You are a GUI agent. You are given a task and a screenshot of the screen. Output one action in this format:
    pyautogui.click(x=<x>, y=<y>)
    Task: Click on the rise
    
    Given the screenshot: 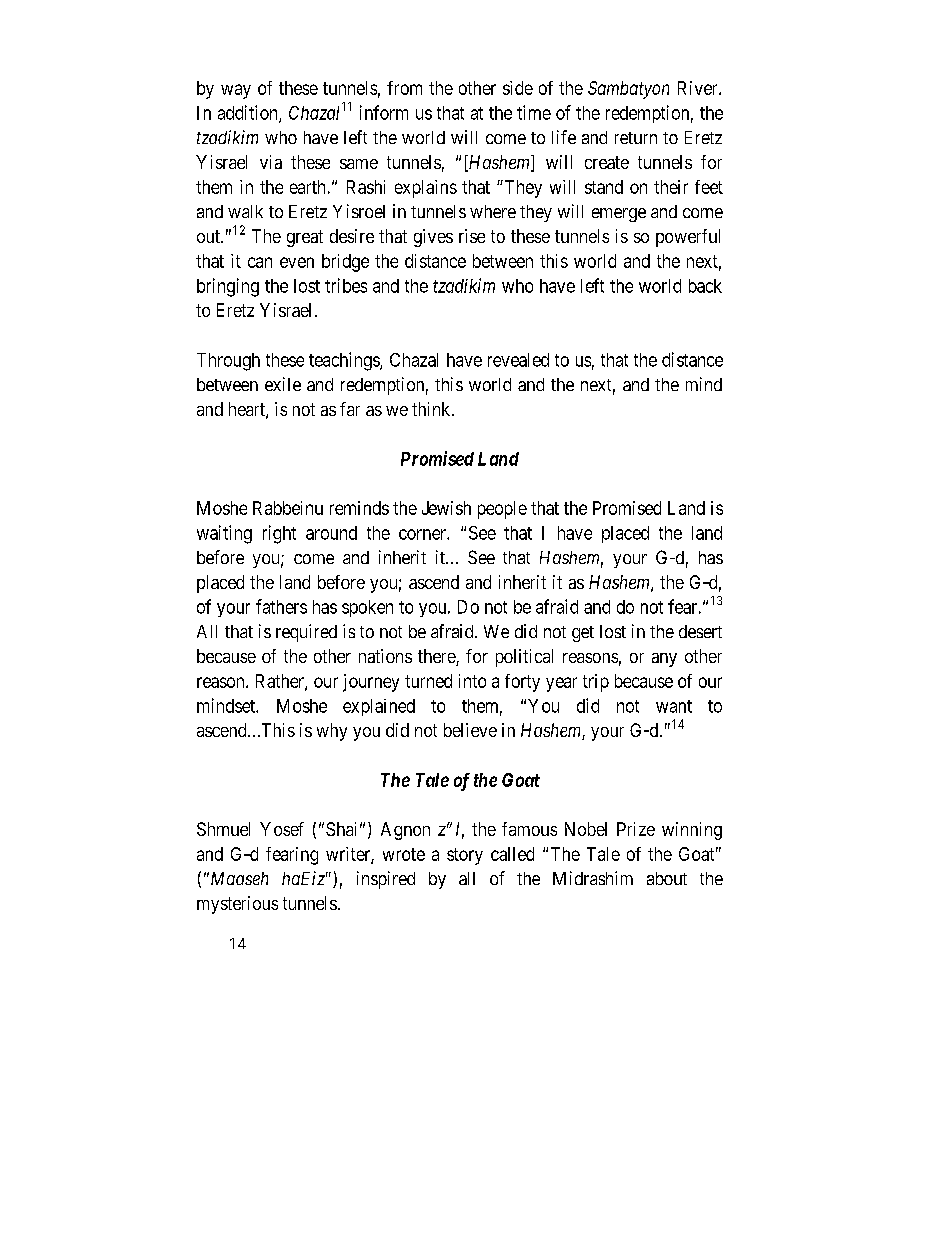 What is the action you would take?
    pyautogui.click(x=472, y=236)
